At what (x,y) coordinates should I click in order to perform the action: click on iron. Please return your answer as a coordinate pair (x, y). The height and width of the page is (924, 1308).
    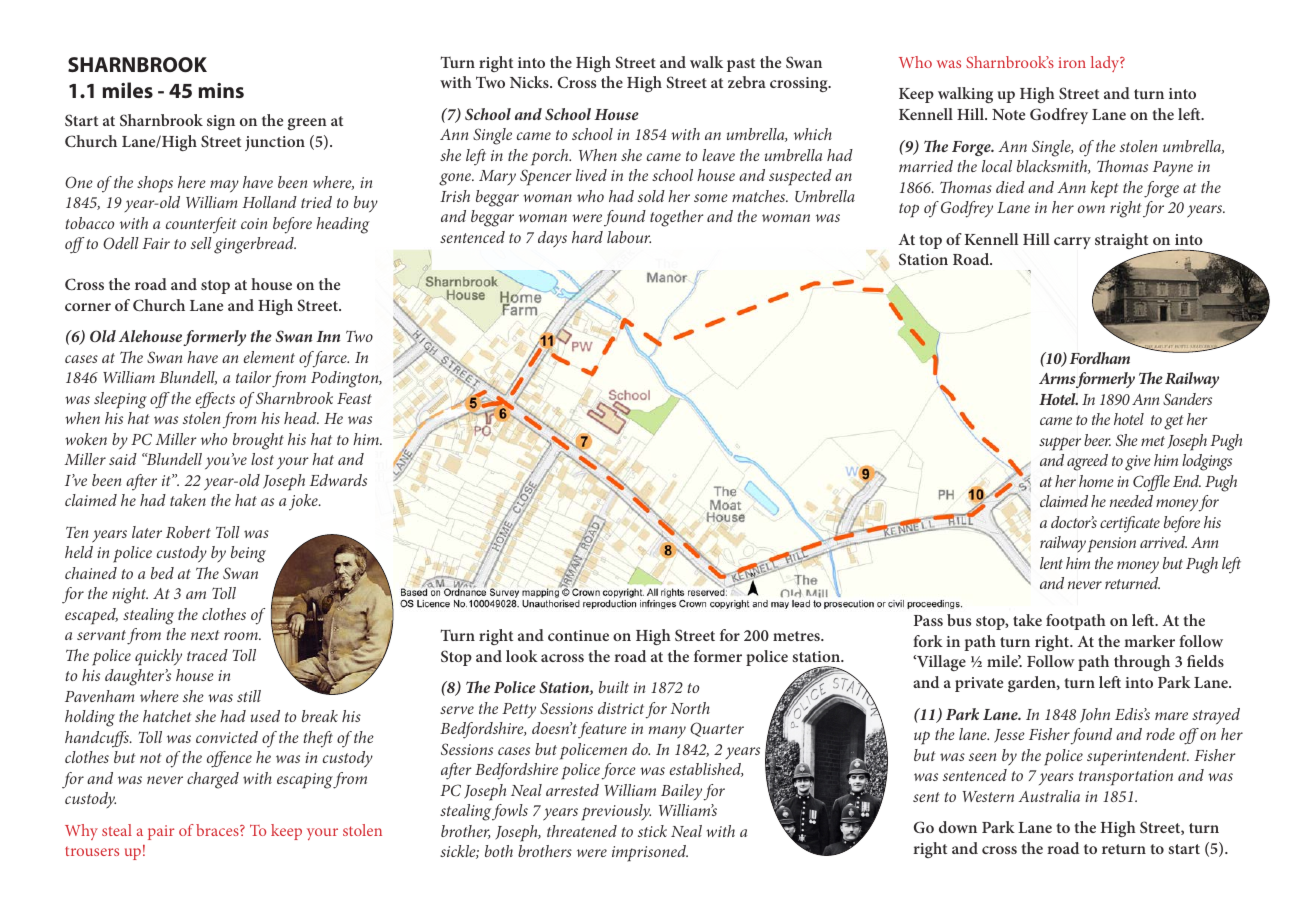
    Looking at the image, I should click on (1072, 62).
